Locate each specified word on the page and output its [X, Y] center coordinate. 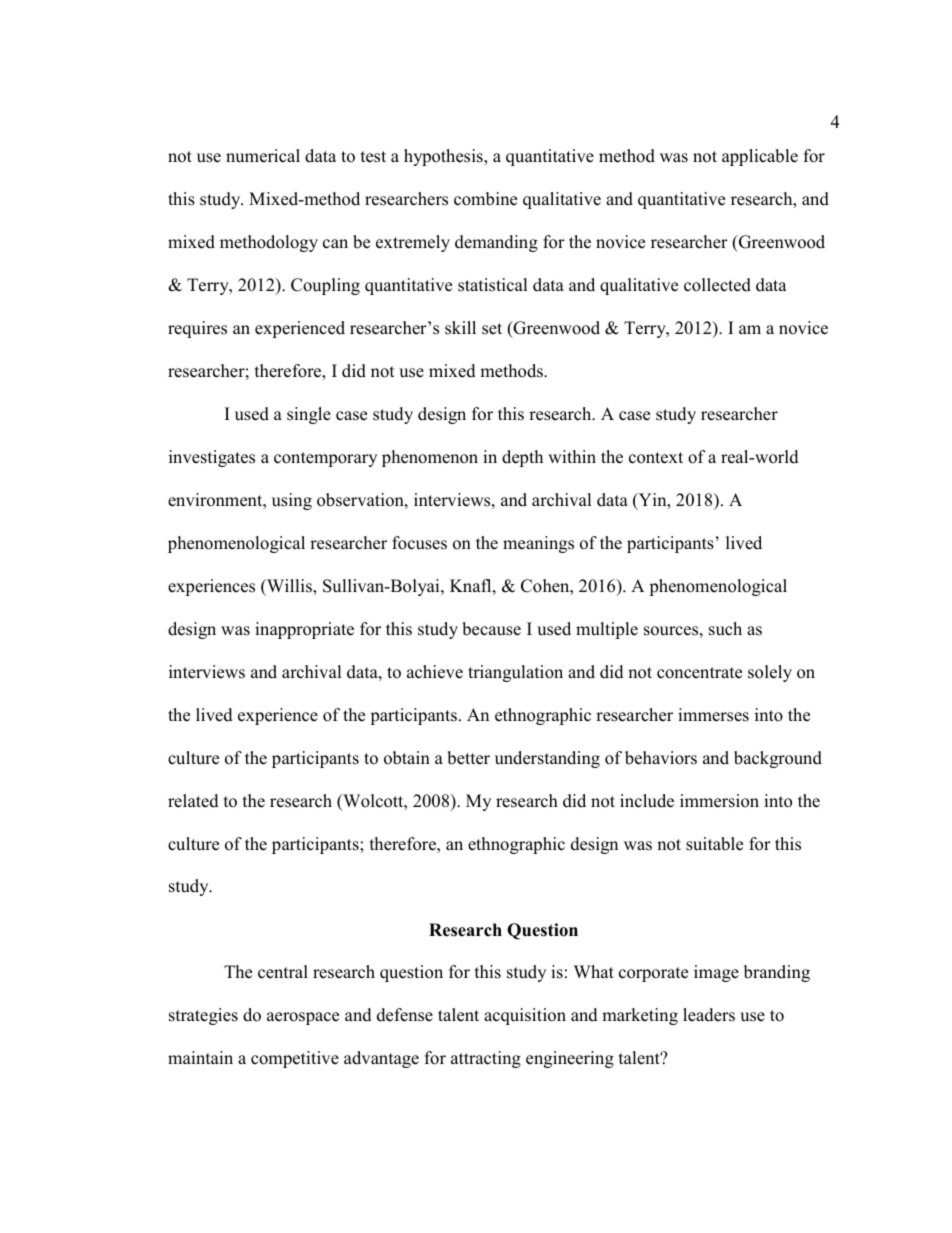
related [193, 801]
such [725, 629]
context [656, 458]
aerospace [303, 1018]
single [309, 415]
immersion [719, 801]
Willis [289, 587]
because [491, 629]
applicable [760, 157]
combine [485, 199]
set [492, 329]
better [468, 758]
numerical [263, 156]
